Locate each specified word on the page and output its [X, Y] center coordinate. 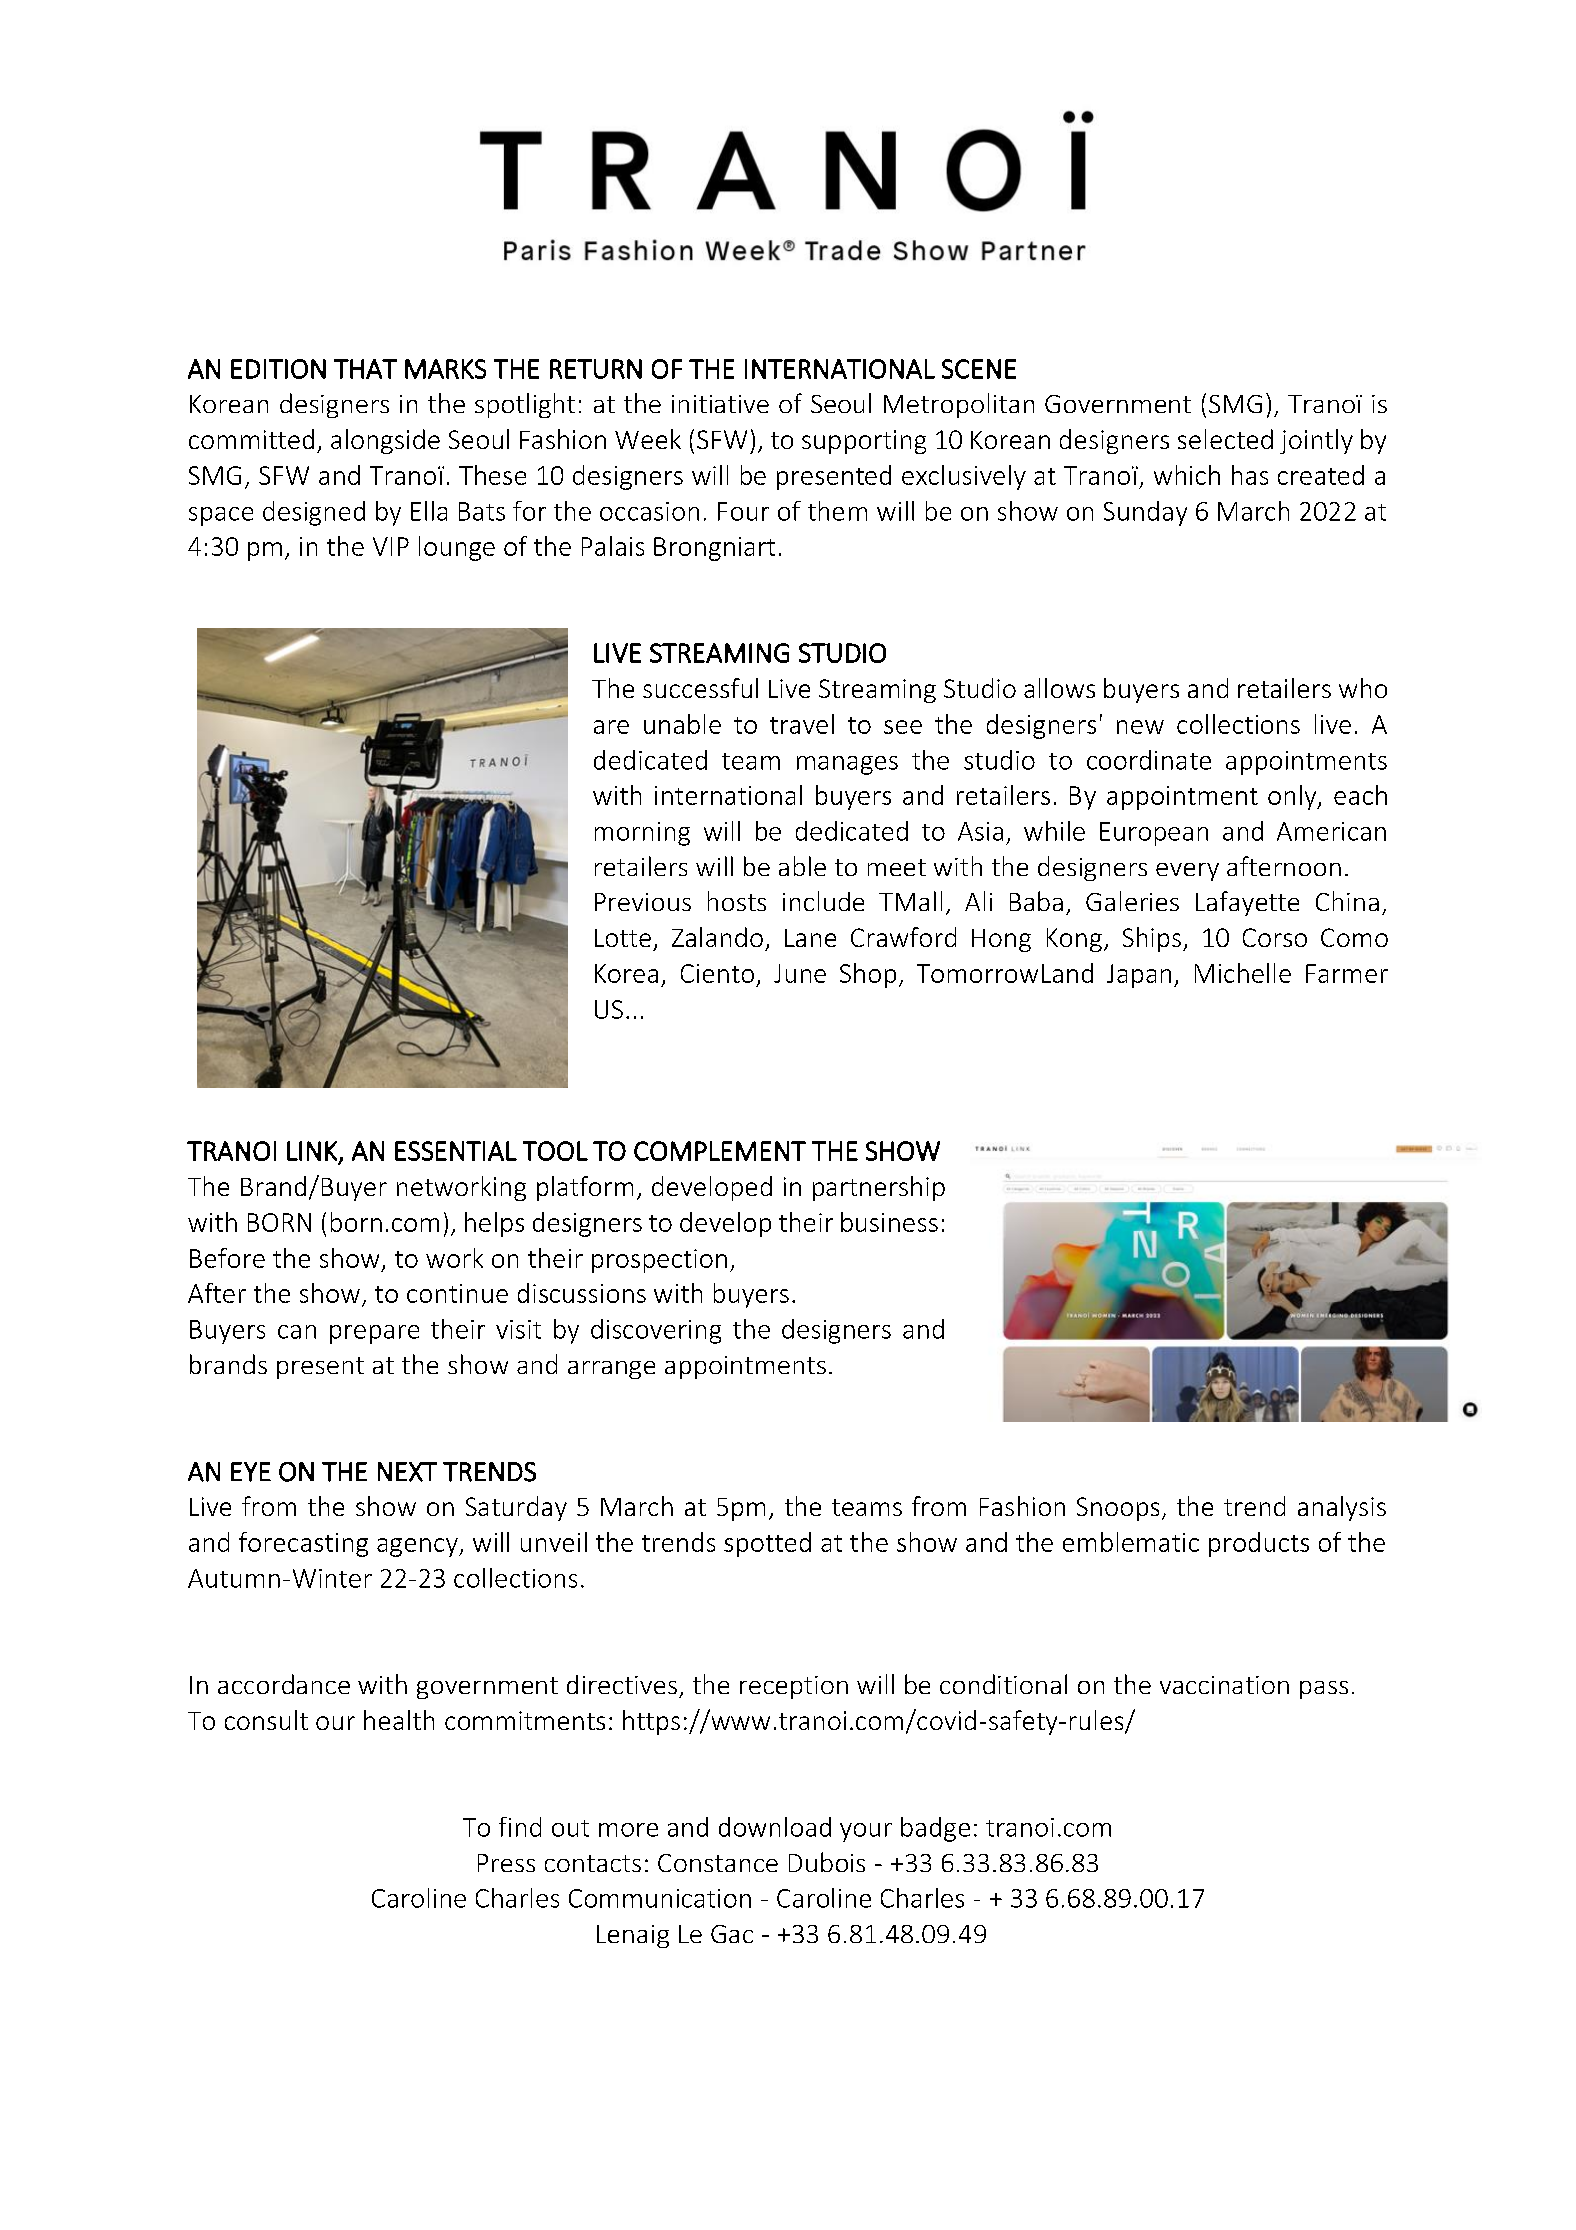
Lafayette [1247, 903]
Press [506, 1863]
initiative [720, 404]
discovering [656, 1331]
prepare [374, 1334]
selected [1225, 439]
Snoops [1118, 1509]
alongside [385, 441]
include [823, 901]
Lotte [623, 938]
